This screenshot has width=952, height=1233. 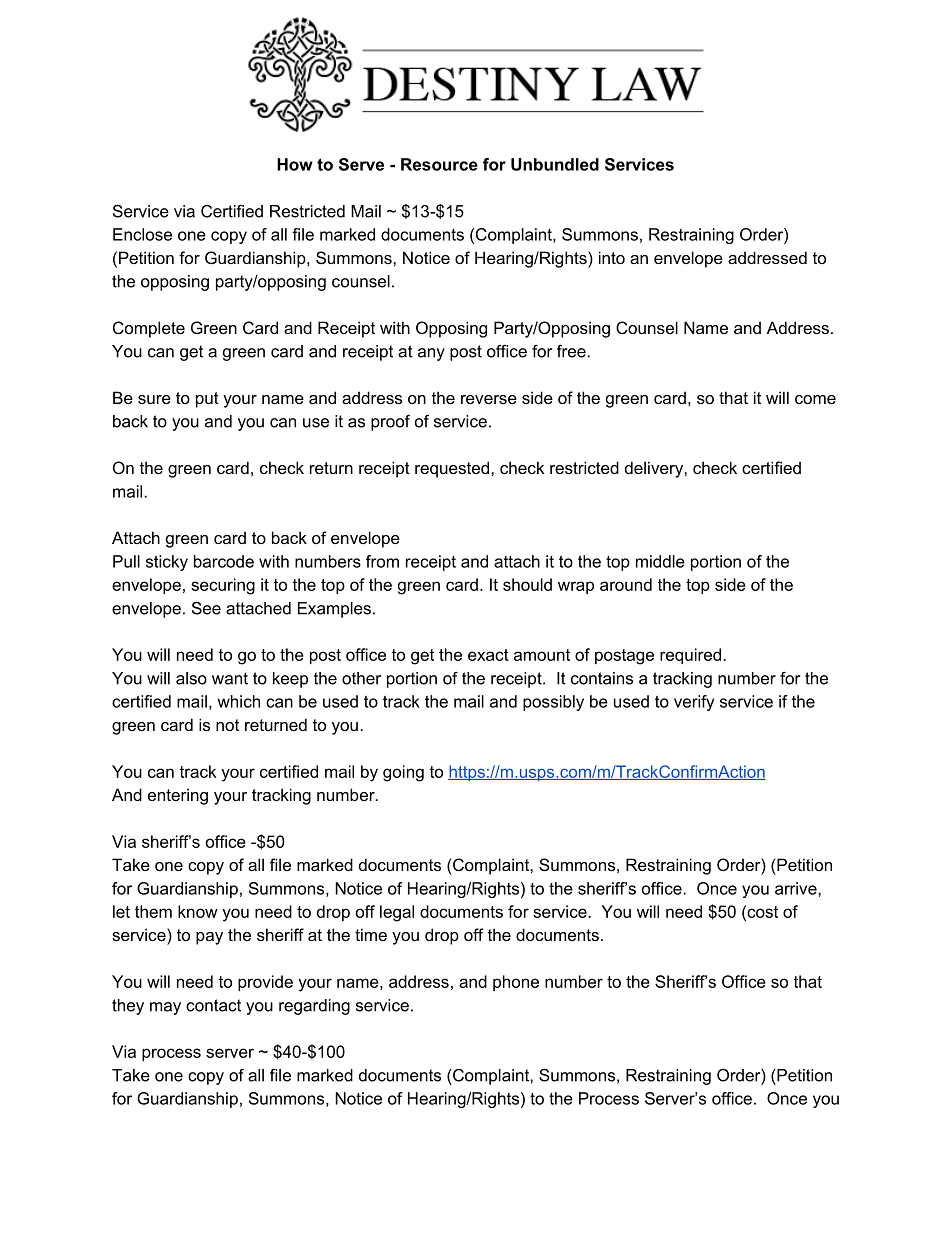 I want to click on phone, so click(x=516, y=983).
